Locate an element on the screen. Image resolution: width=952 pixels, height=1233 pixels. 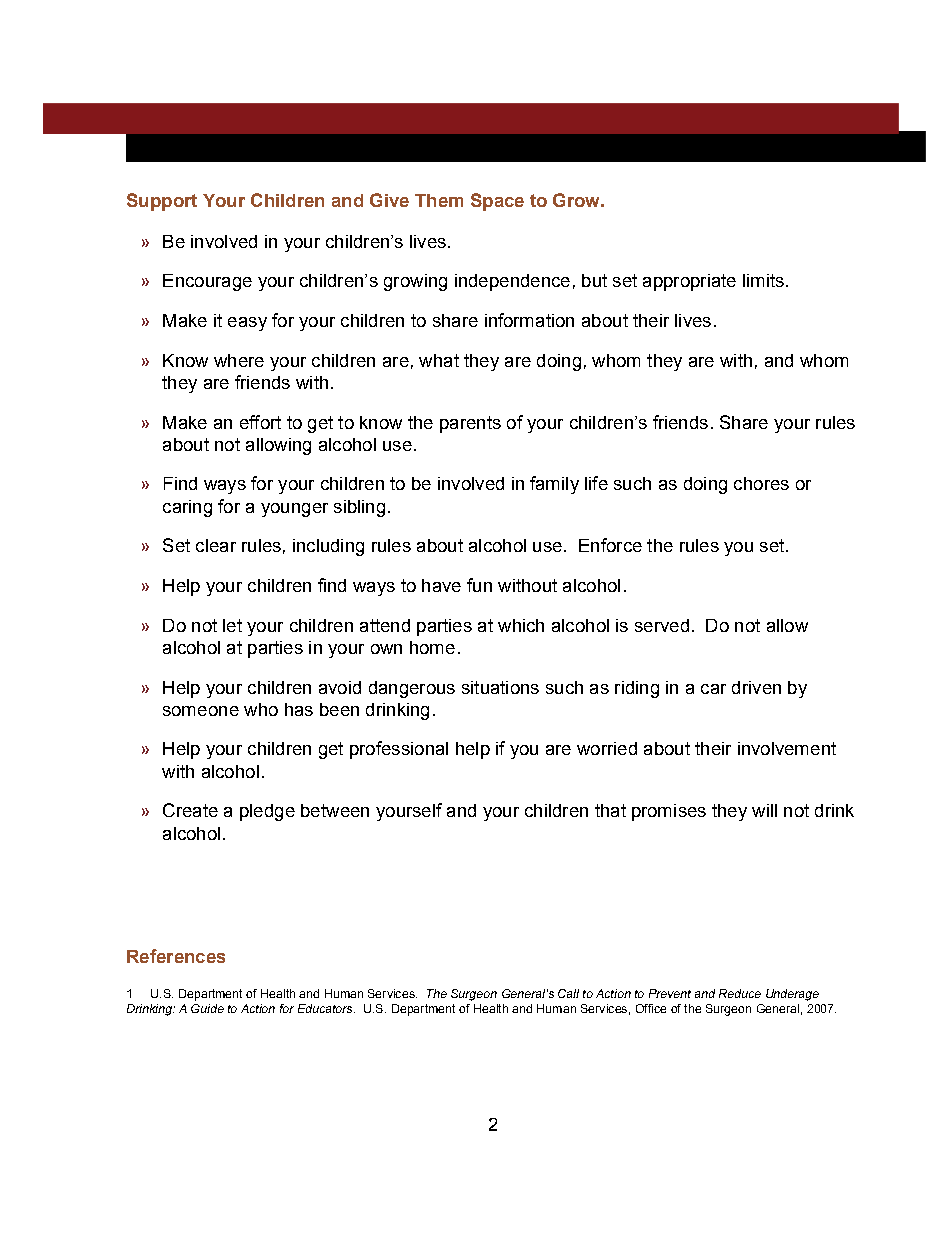
situations is located at coordinates (500, 687).
